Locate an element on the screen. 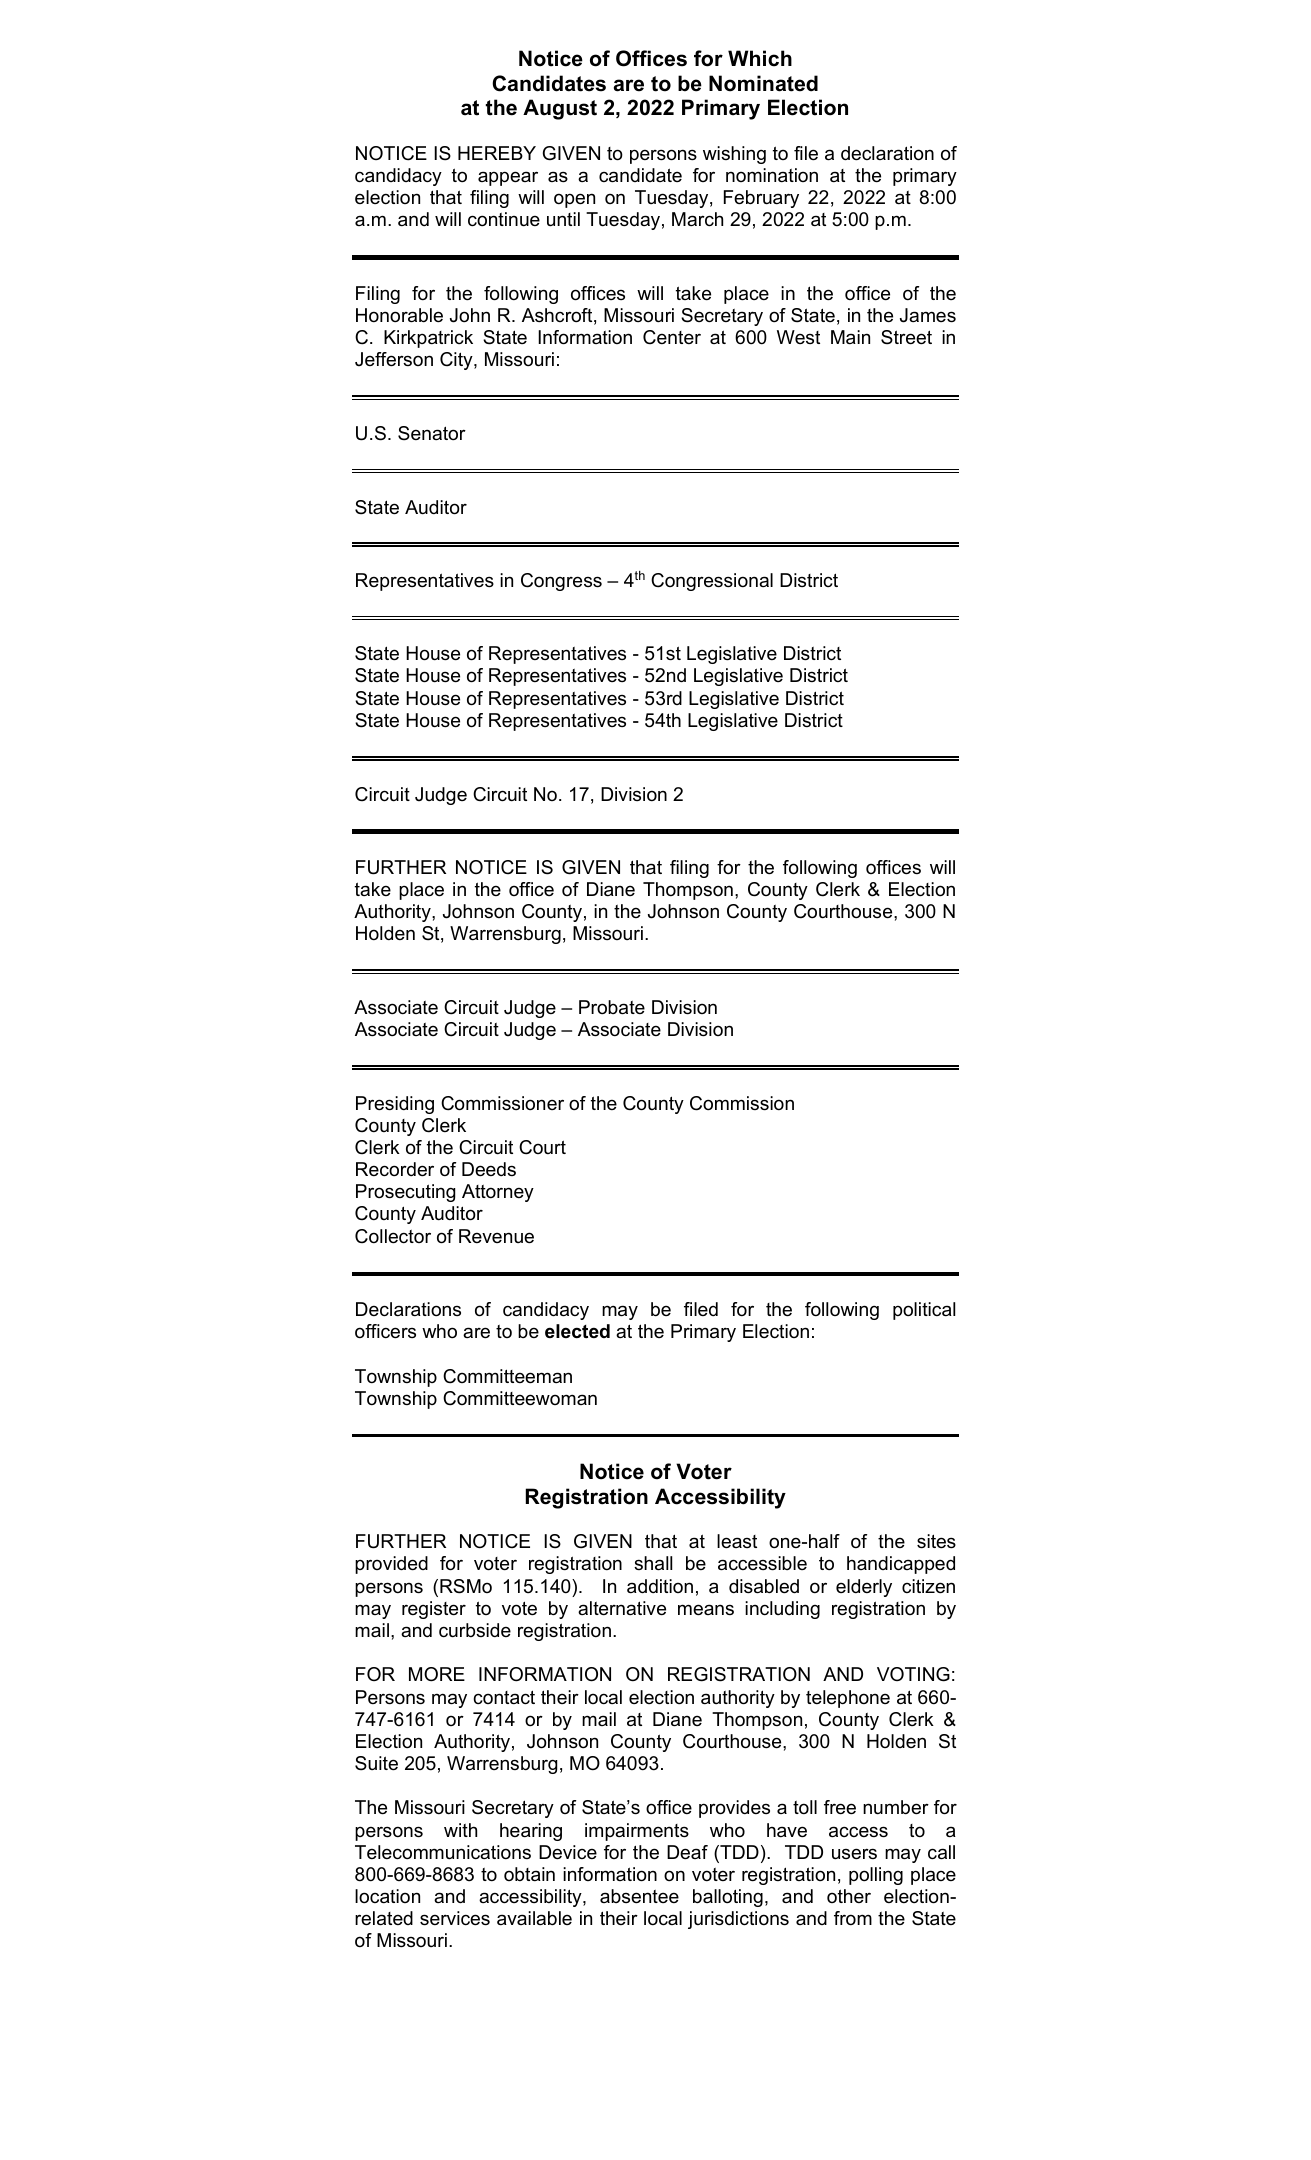 This screenshot has height=2160, width=1311. March is located at coordinates (697, 219).
